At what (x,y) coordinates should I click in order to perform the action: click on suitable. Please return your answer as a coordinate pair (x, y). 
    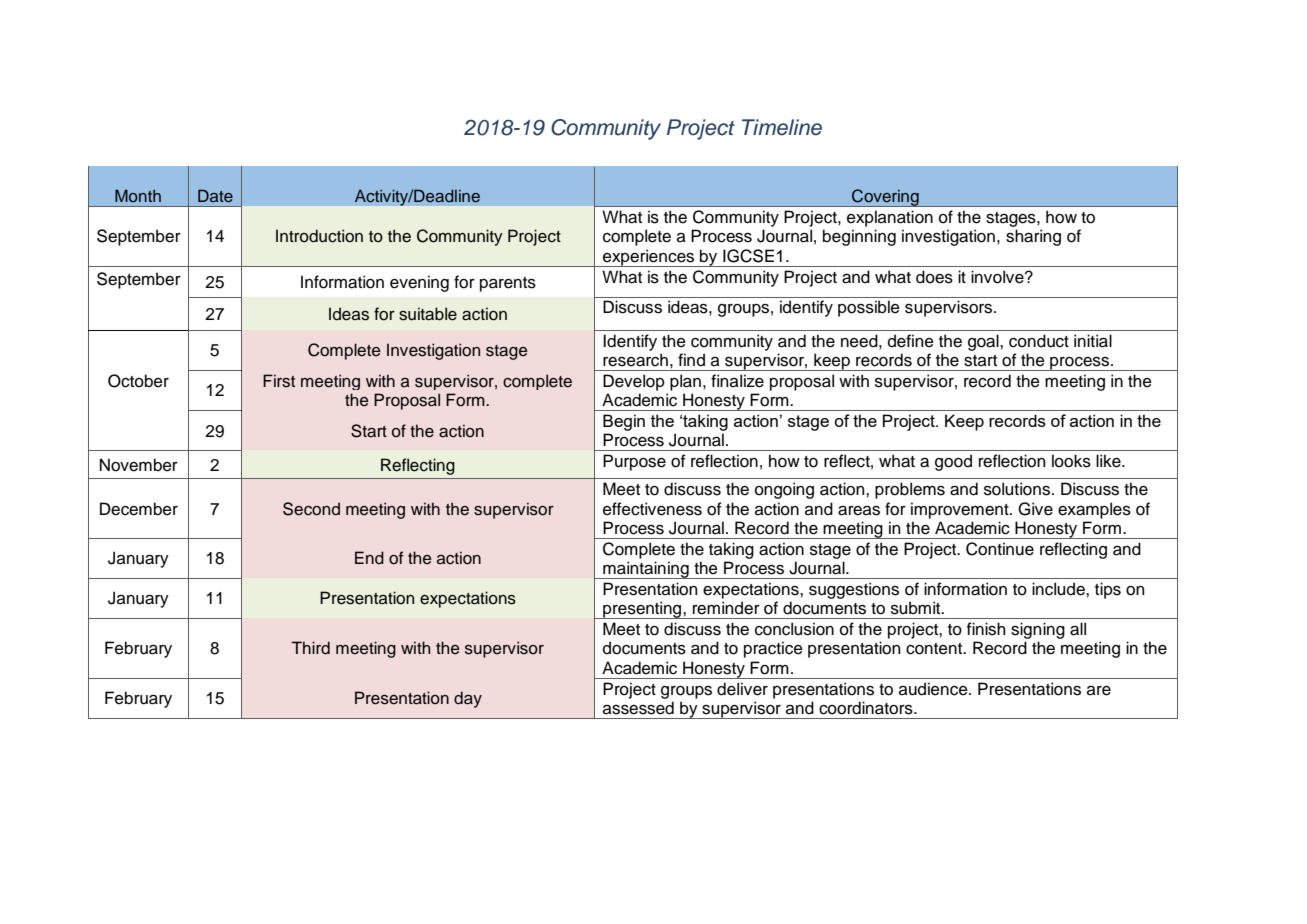
    Looking at the image, I should click on (428, 314).
